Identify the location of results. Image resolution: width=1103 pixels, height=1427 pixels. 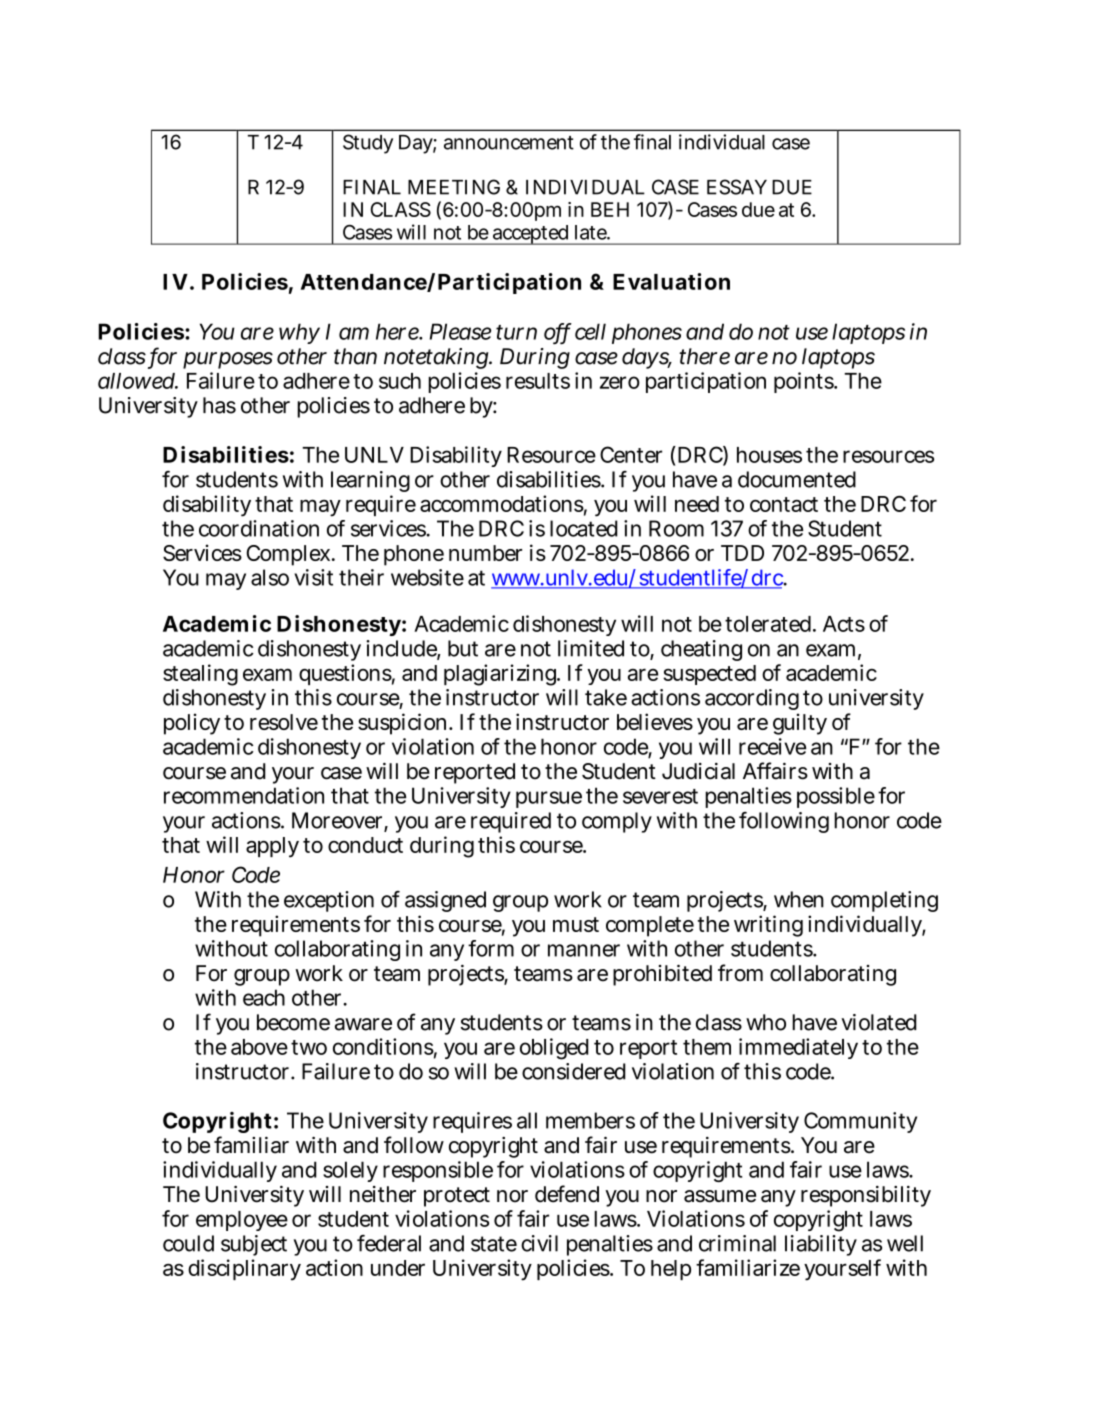
(538, 381).
